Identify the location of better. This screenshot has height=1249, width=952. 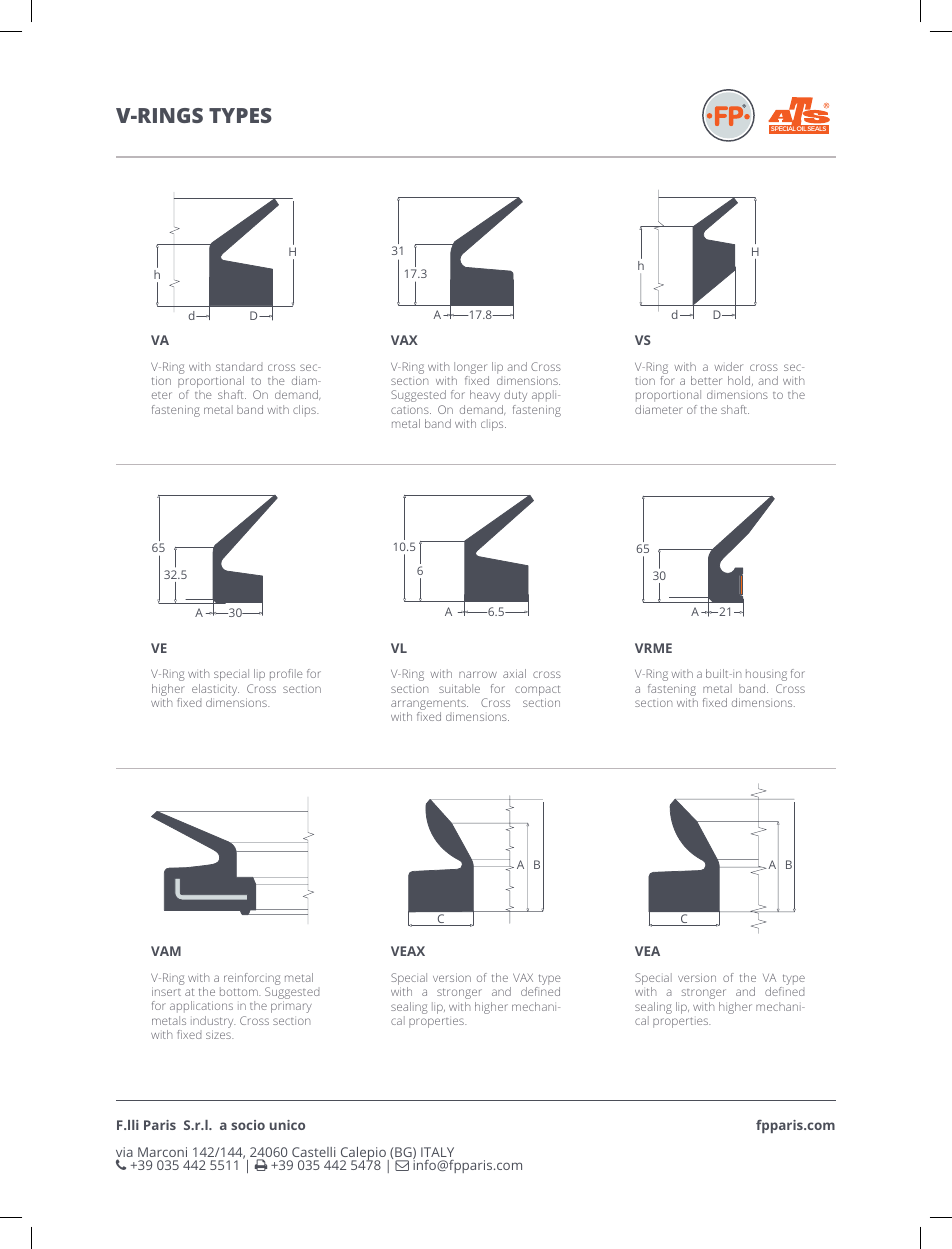
(706, 380).
